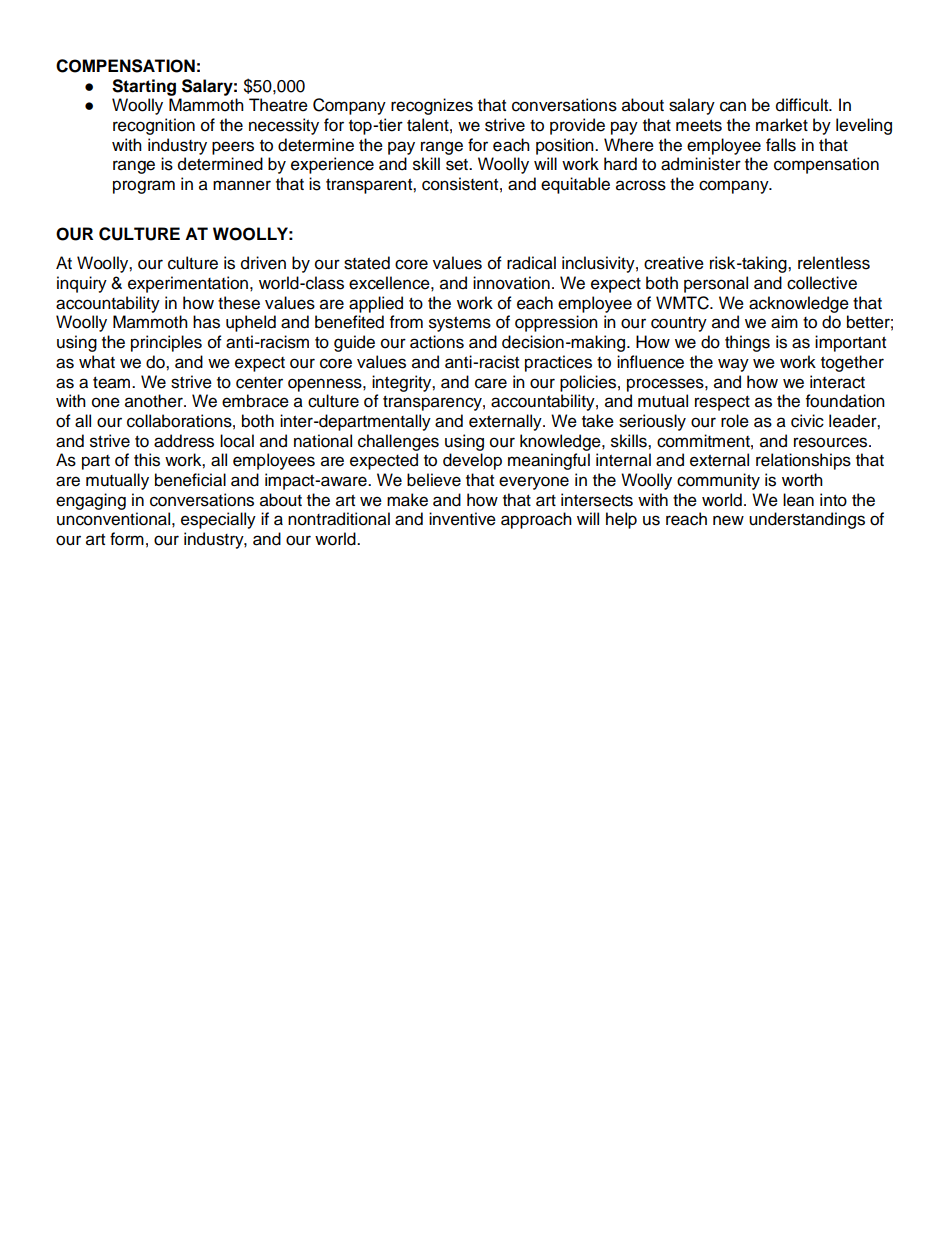 The width and height of the screenshot is (952, 1233). I want to click on has, so click(206, 322).
